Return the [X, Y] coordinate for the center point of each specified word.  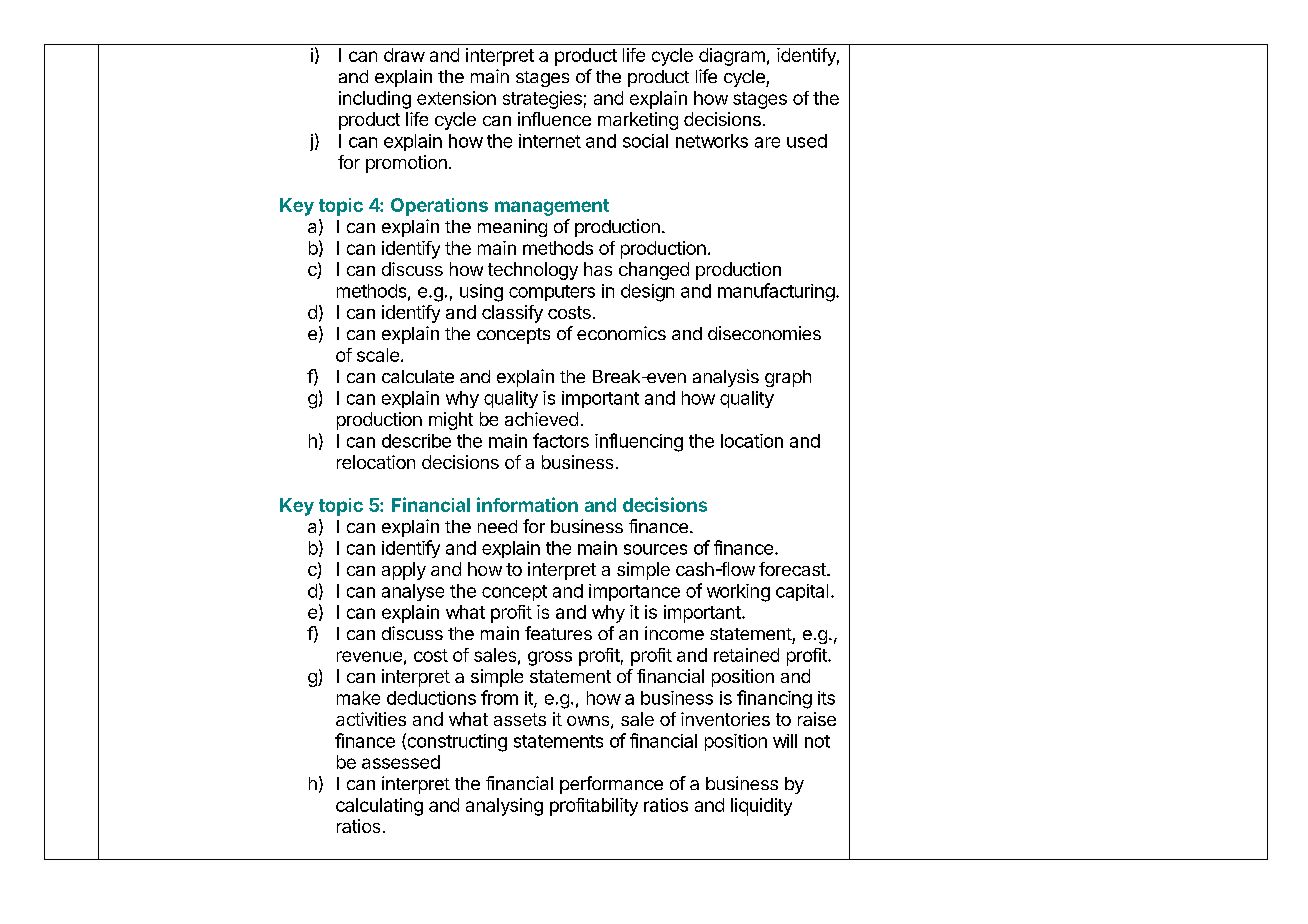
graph [788, 378]
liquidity [761, 807]
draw [404, 55]
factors [561, 440]
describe [416, 441]
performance [611, 785]
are [767, 142]
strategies [542, 100]
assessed [401, 762]
